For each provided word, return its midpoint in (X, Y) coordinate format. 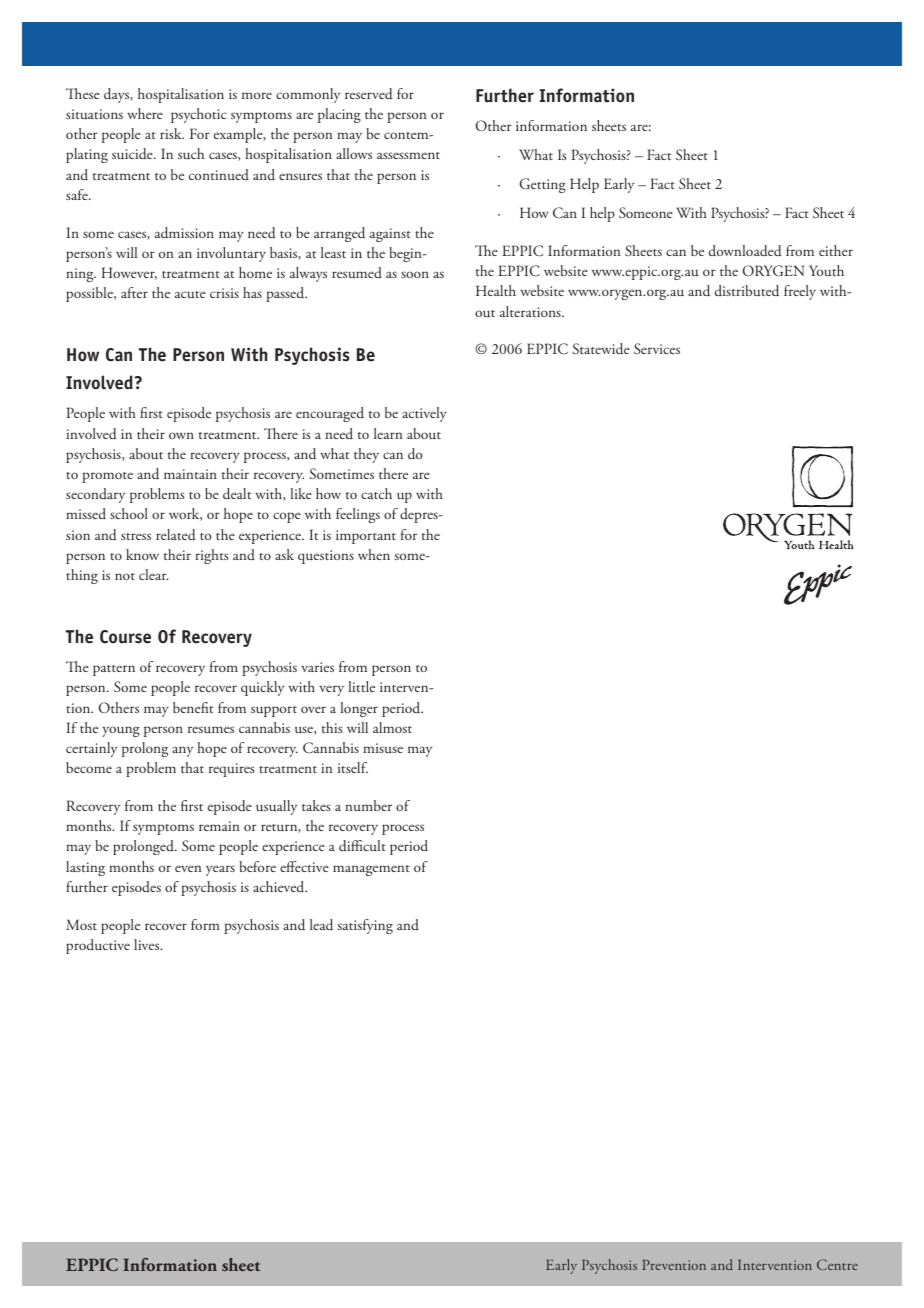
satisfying (365, 926)
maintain (190, 474)
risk (172, 133)
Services (657, 348)
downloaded (745, 251)
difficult (362, 846)
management (371, 870)
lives (148, 944)
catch (376, 493)
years (220, 870)
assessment (408, 155)
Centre (837, 1264)
